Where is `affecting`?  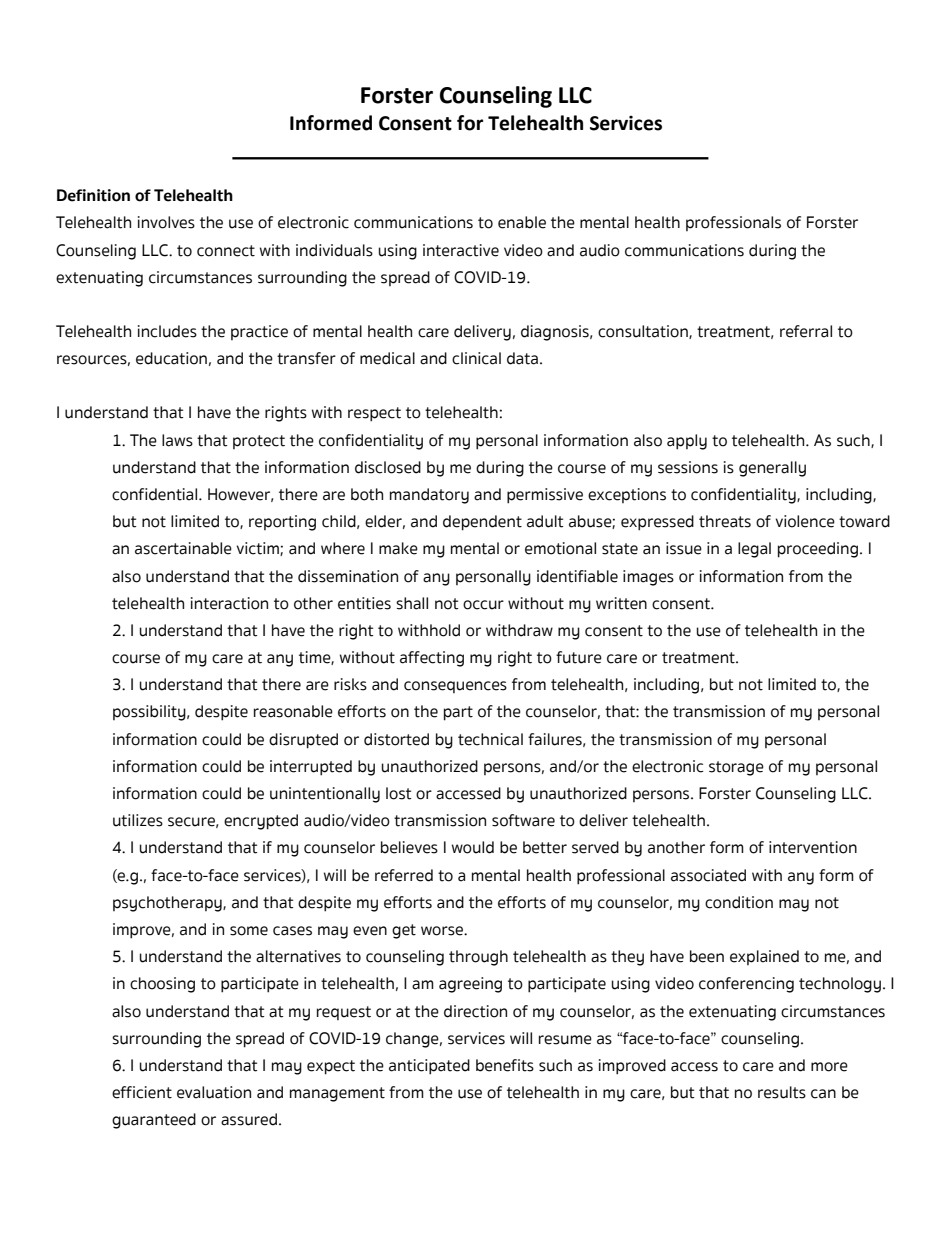
affecting is located at coordinates (432, 659).
